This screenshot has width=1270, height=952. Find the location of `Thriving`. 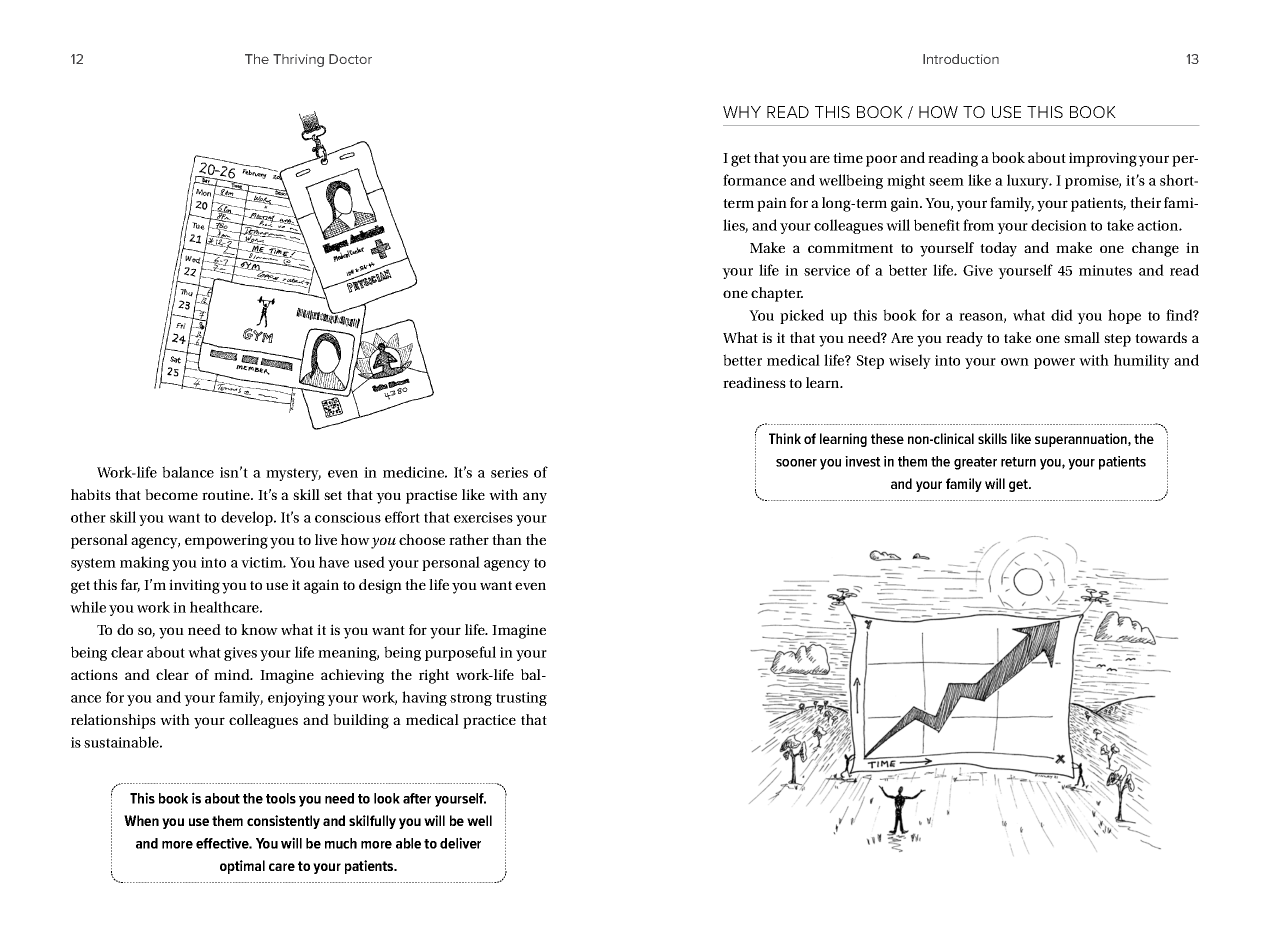

Thriving is located at coordinates (298, 60).
